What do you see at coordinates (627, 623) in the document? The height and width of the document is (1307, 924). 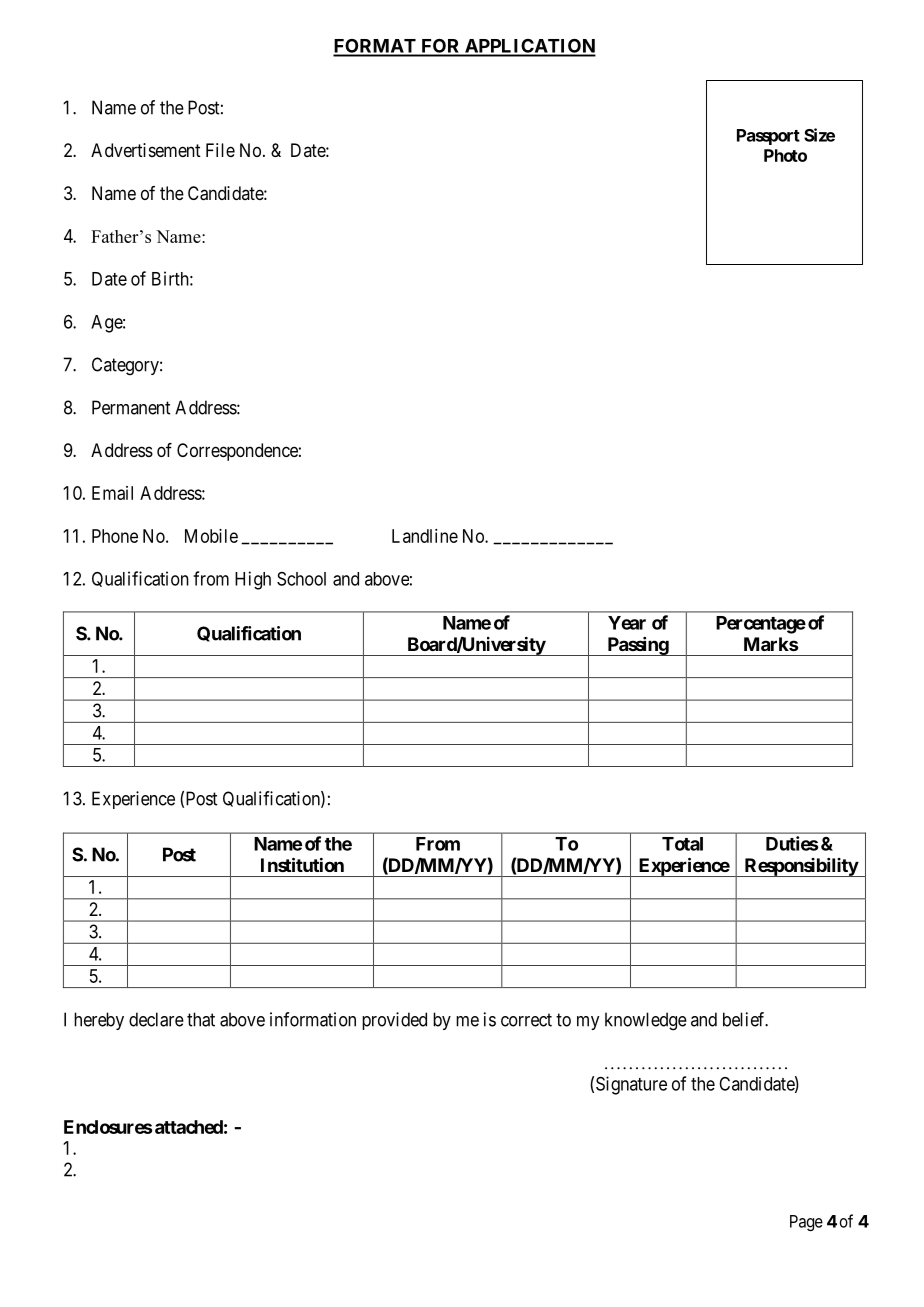 I see `Year` at bounding box center [627, 623].
